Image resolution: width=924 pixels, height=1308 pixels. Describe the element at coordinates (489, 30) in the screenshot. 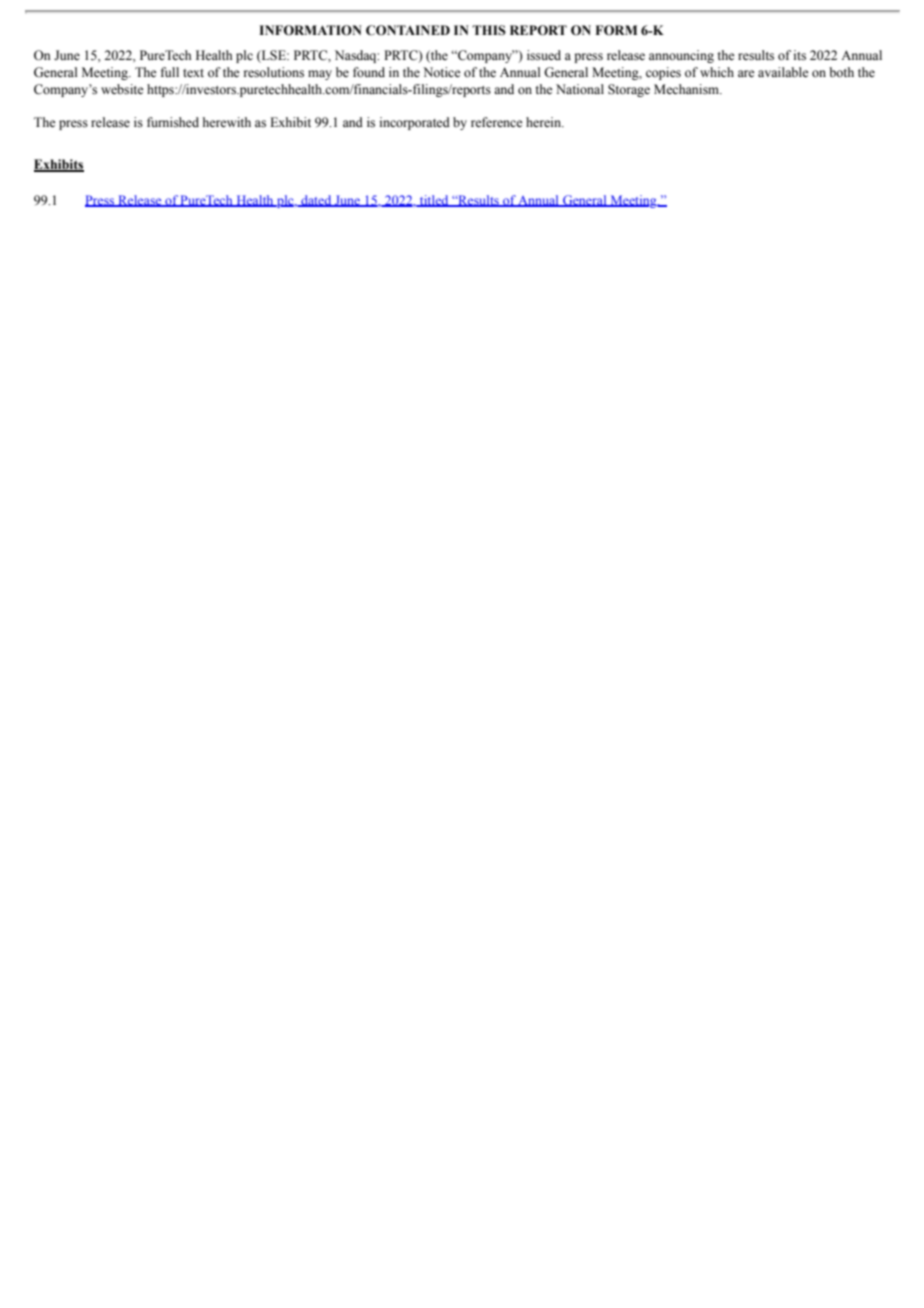

I see `THIS` at that location.
